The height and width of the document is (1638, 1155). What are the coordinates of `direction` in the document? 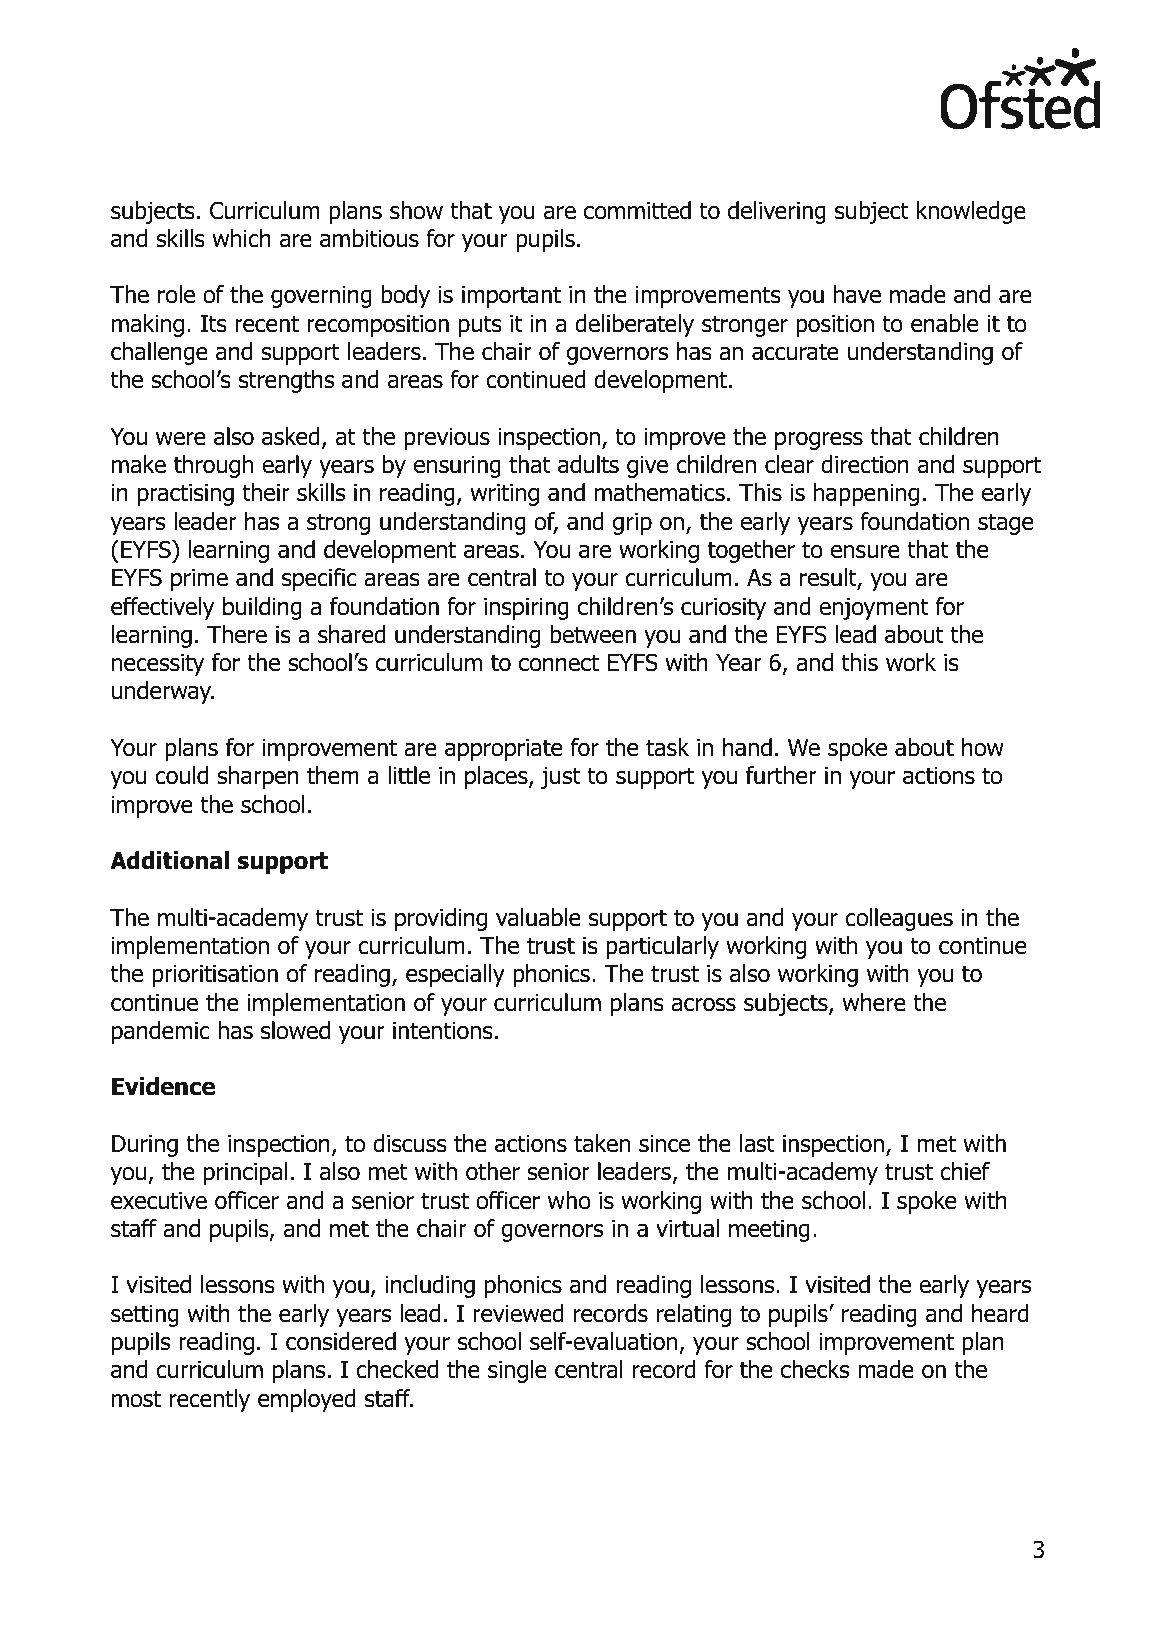 It's located at (865, 464).
